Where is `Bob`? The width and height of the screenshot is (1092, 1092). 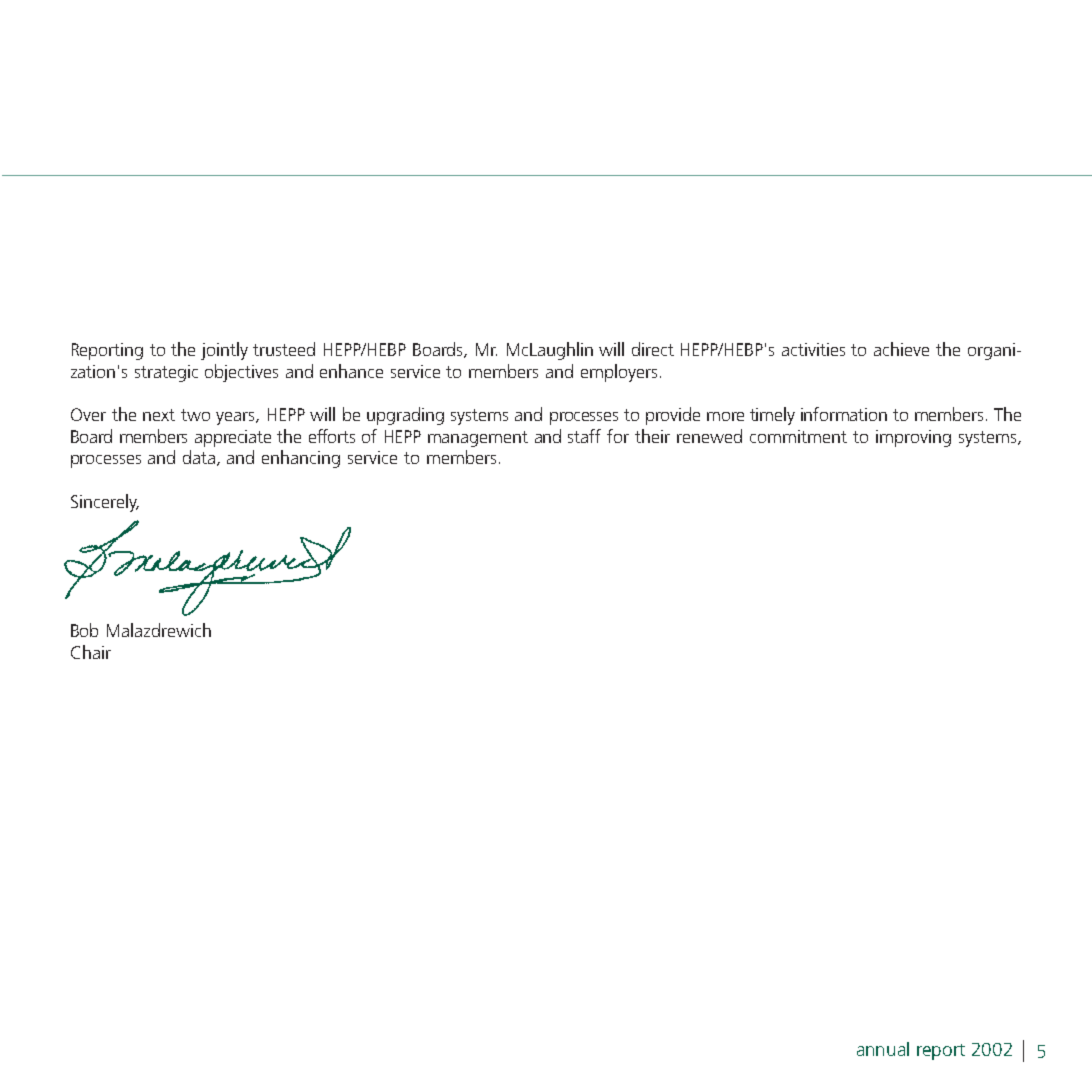 Bob is located at coordinates (84, 630).
